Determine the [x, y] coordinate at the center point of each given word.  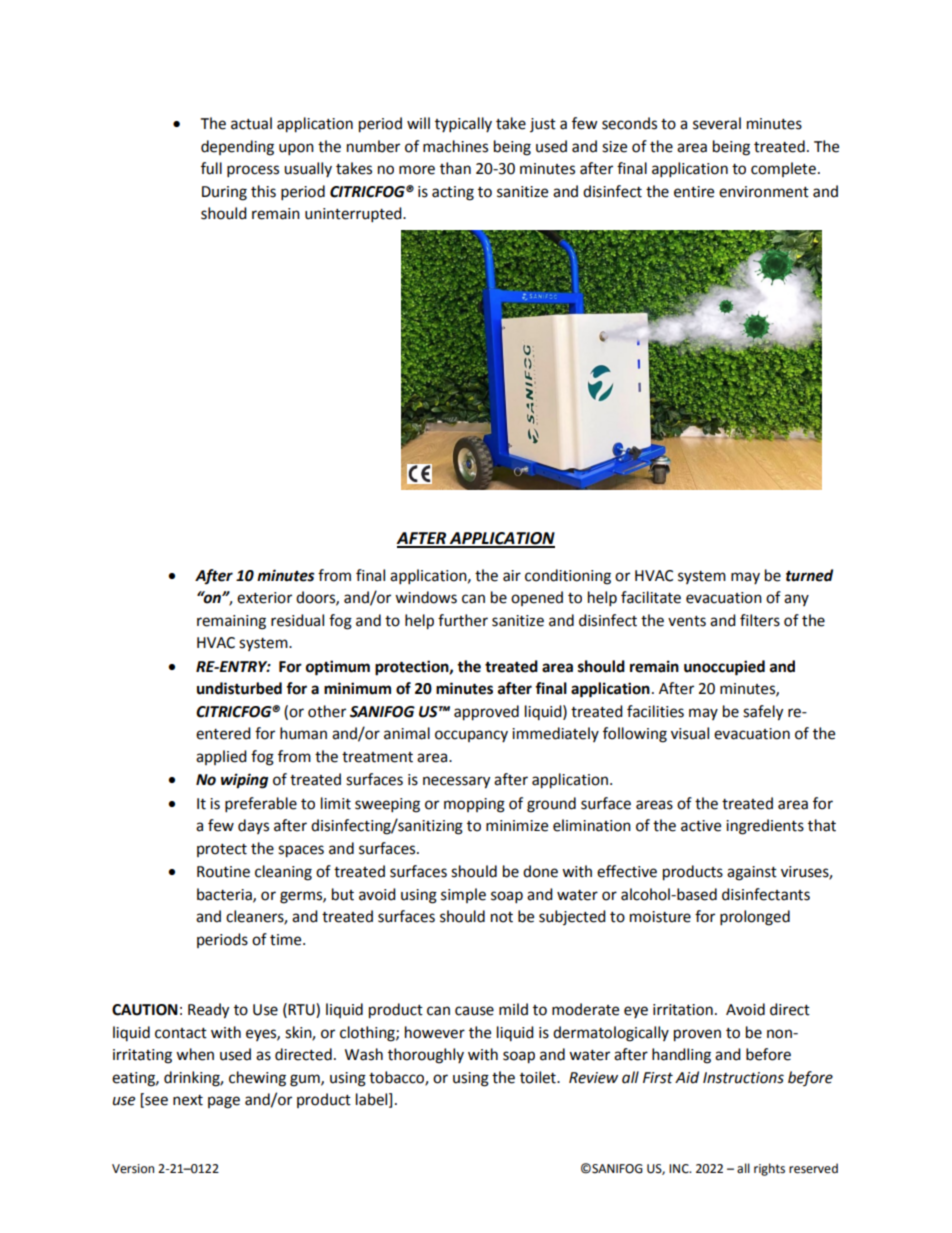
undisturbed [239, 688]
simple [463, 895]
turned [809, 575]
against [752, 873]
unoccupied [724, 668]
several [717, 123]
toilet [539, 1077]
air [512, 576]
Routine [223, 872]
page [224, 1102]
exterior [264, 598]
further [463, 620]
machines [455, 146]
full [211, 168]
